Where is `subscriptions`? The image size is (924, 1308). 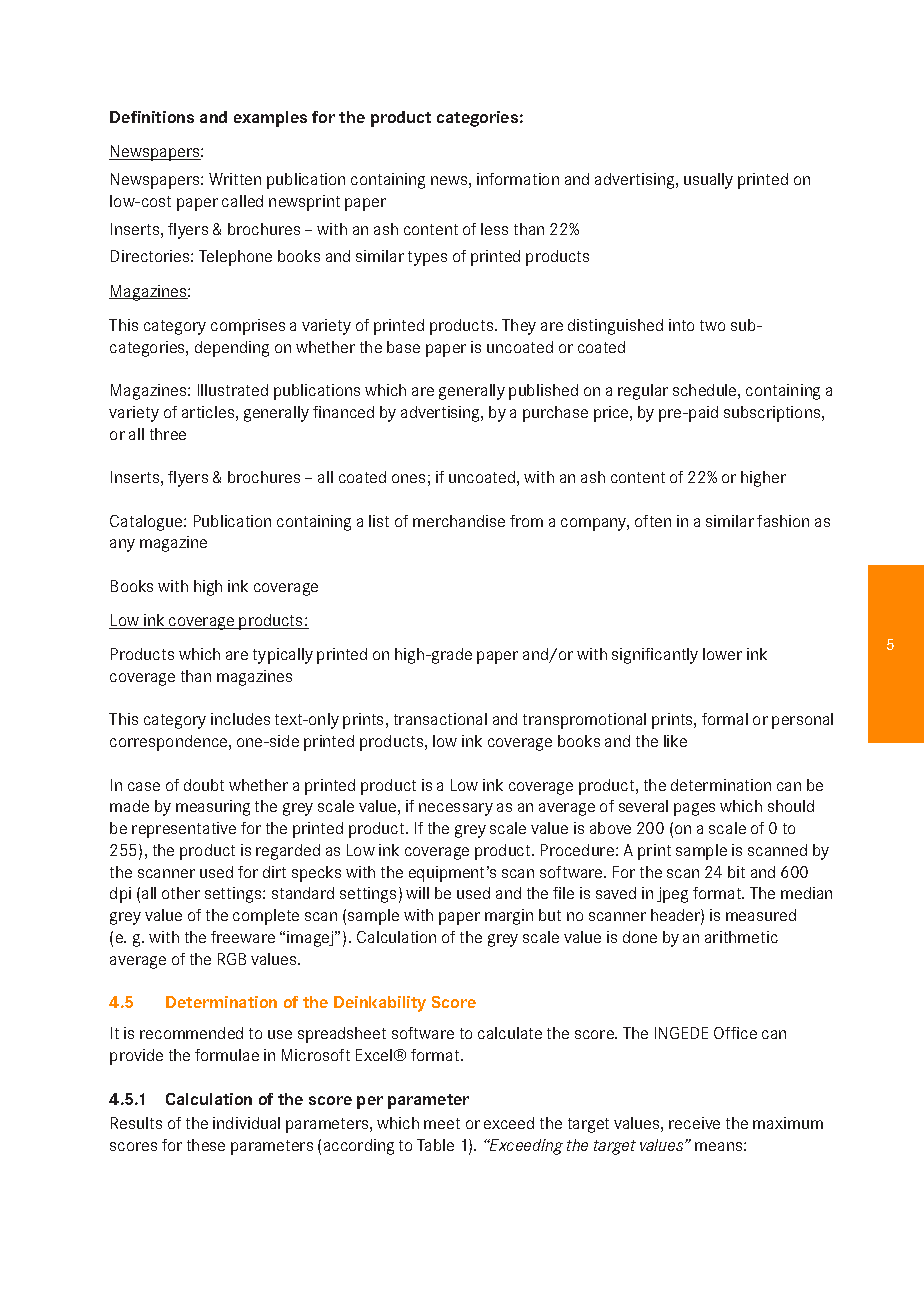 subscriptions is located at coordinates (773, 414).
